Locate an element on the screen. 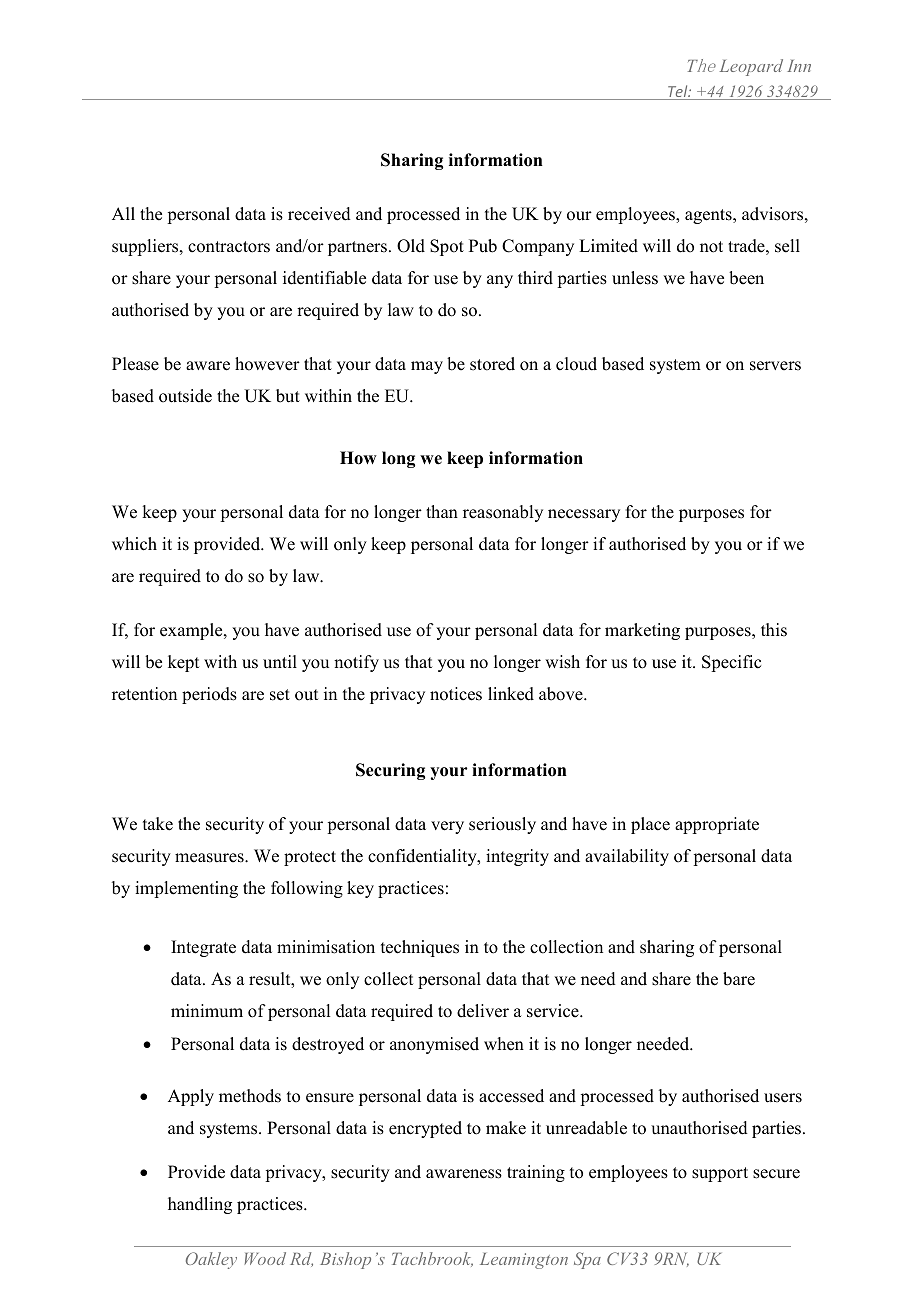 The image size is (924, 1307). kept is located at coordinates (183, 663).
